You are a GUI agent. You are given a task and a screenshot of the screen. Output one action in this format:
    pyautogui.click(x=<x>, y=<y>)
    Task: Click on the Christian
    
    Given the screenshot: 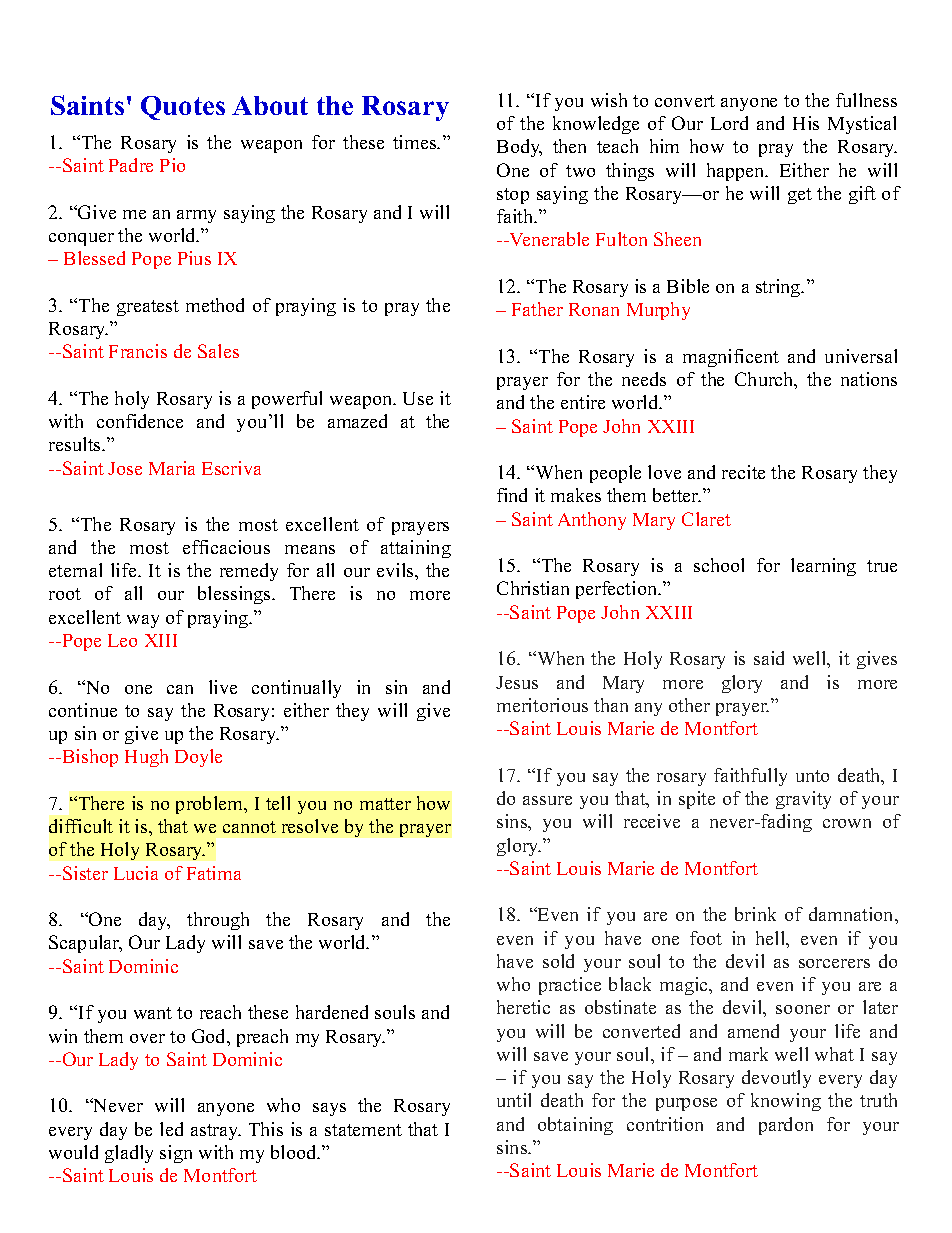 What is the action you would take?
    pyautogui.click(x=533, y=588)
